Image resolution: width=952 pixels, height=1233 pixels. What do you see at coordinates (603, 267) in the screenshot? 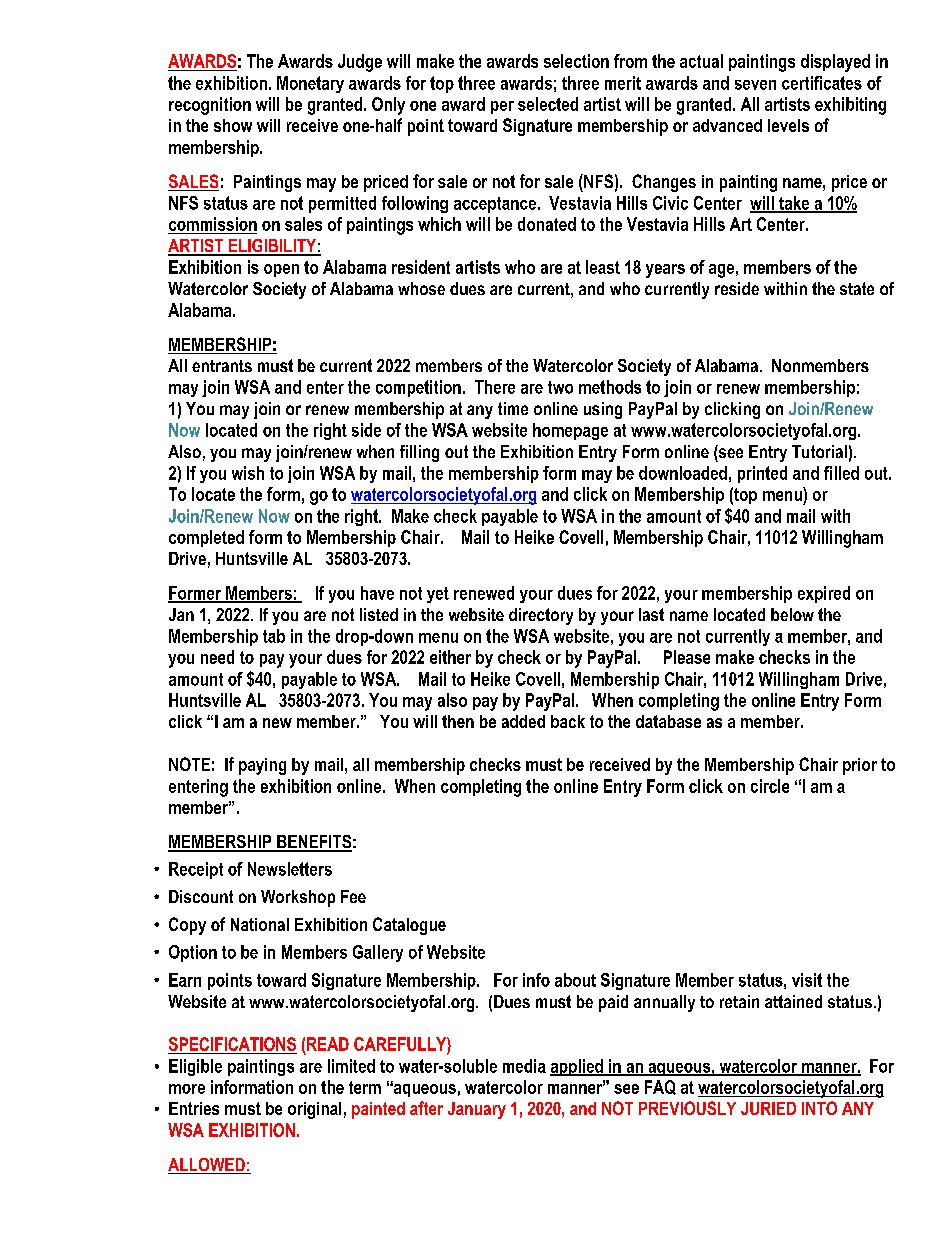
I see `least` at bounding box center [603, 267].
